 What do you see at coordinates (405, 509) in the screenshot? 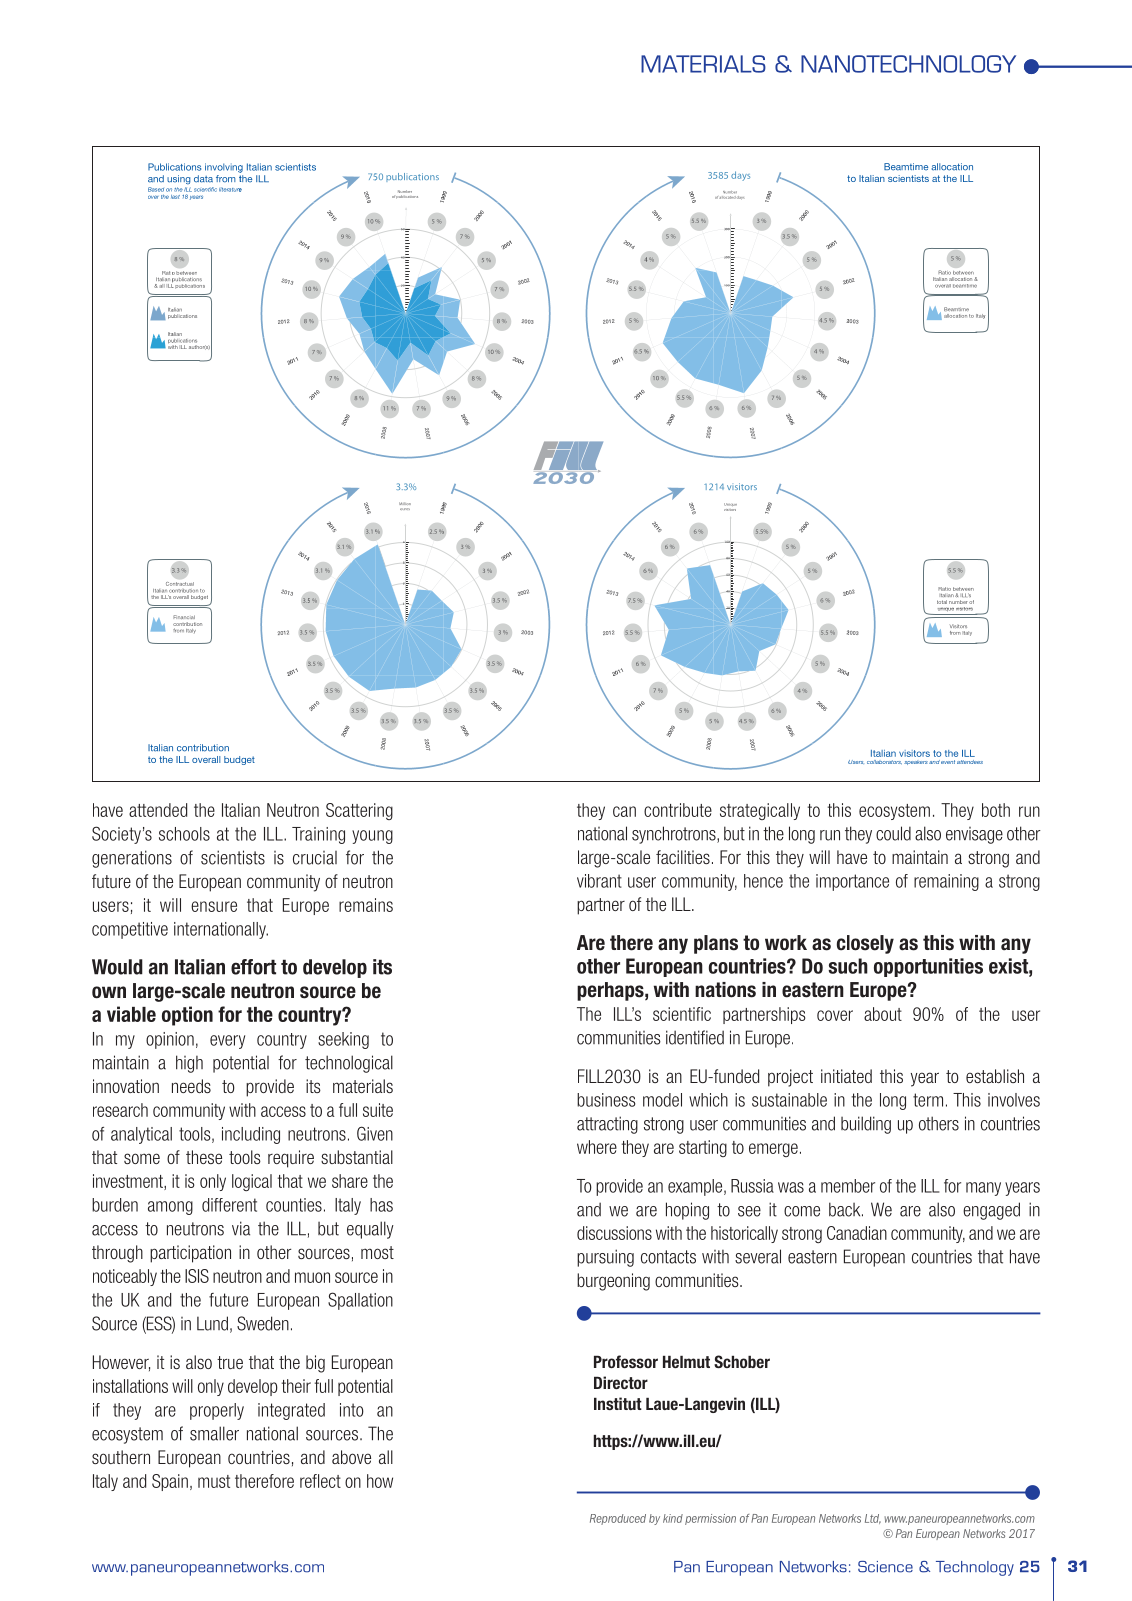
I see `euros` at bounding box center [405, 509].
